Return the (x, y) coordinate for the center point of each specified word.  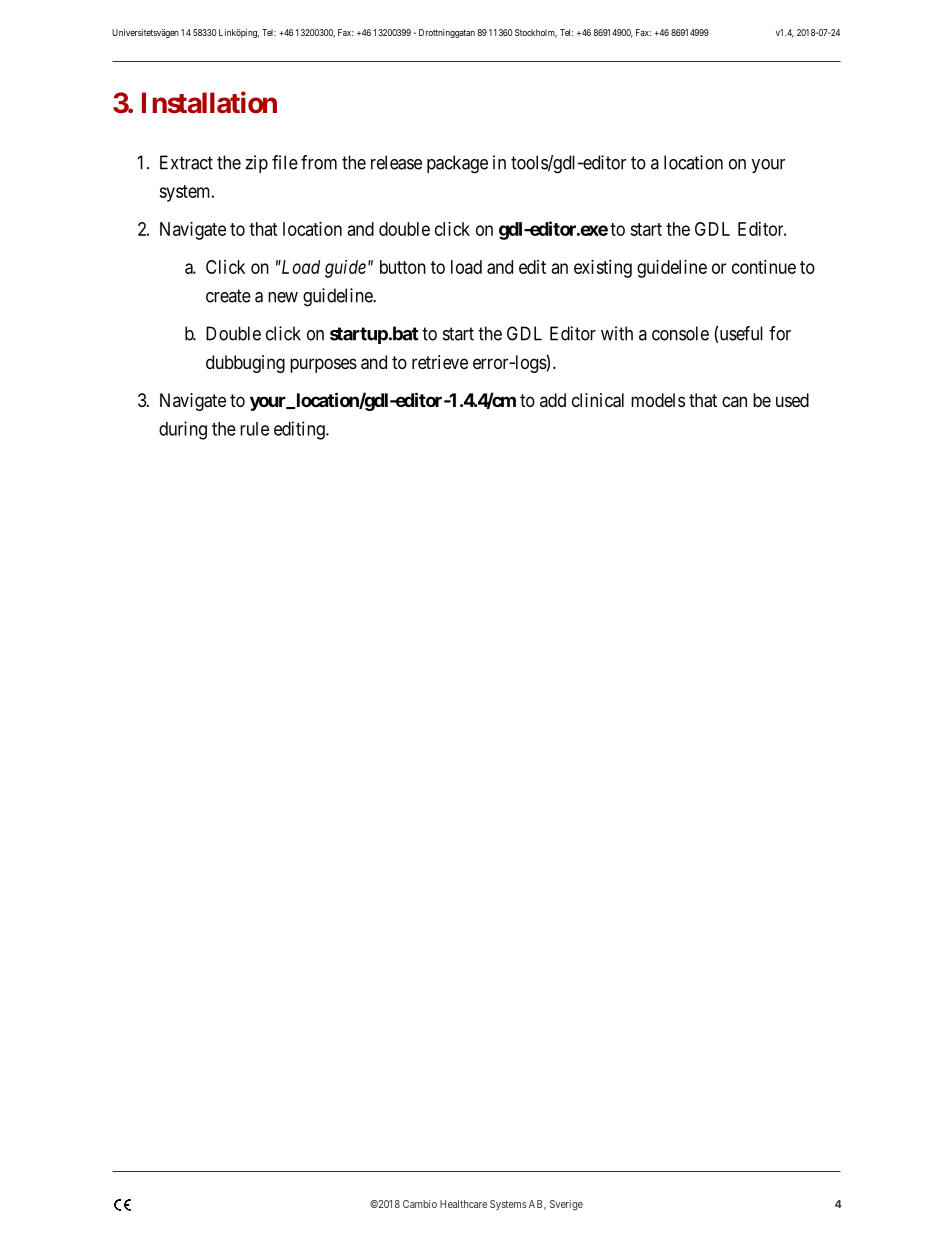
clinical (598, 400)
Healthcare (463, 1204)
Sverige (566, 1205)
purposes (323, 365)
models (658, 400)
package (457, 164)
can (734, 401)
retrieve (440, 362)
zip (256, 164)
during (183, 430)
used (792, 400)
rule (254, 429)
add (553, 400)
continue (764, 267)
